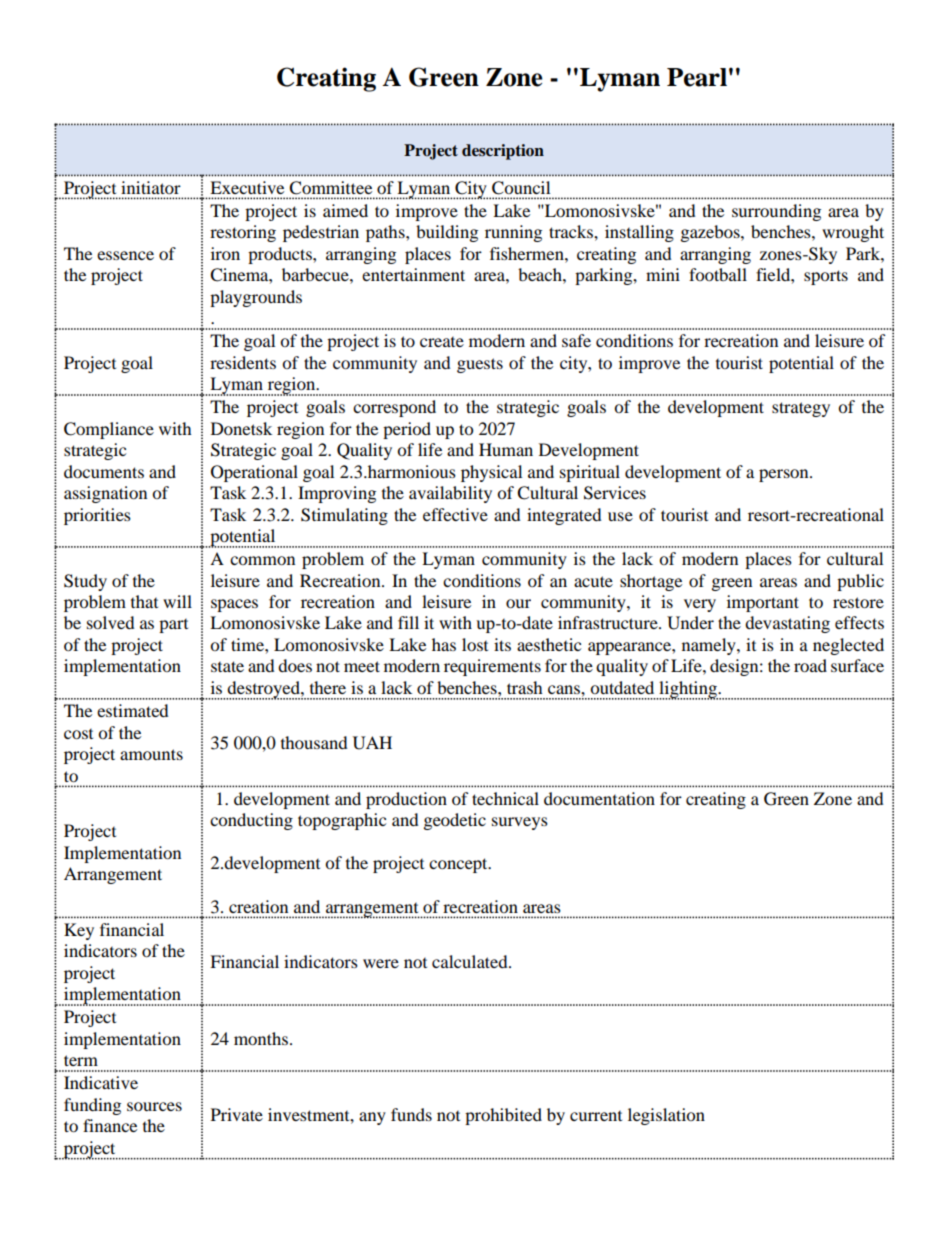  Describe the element at coordinates (154, 1106) in the screenshot. I see `sources` at that location.
